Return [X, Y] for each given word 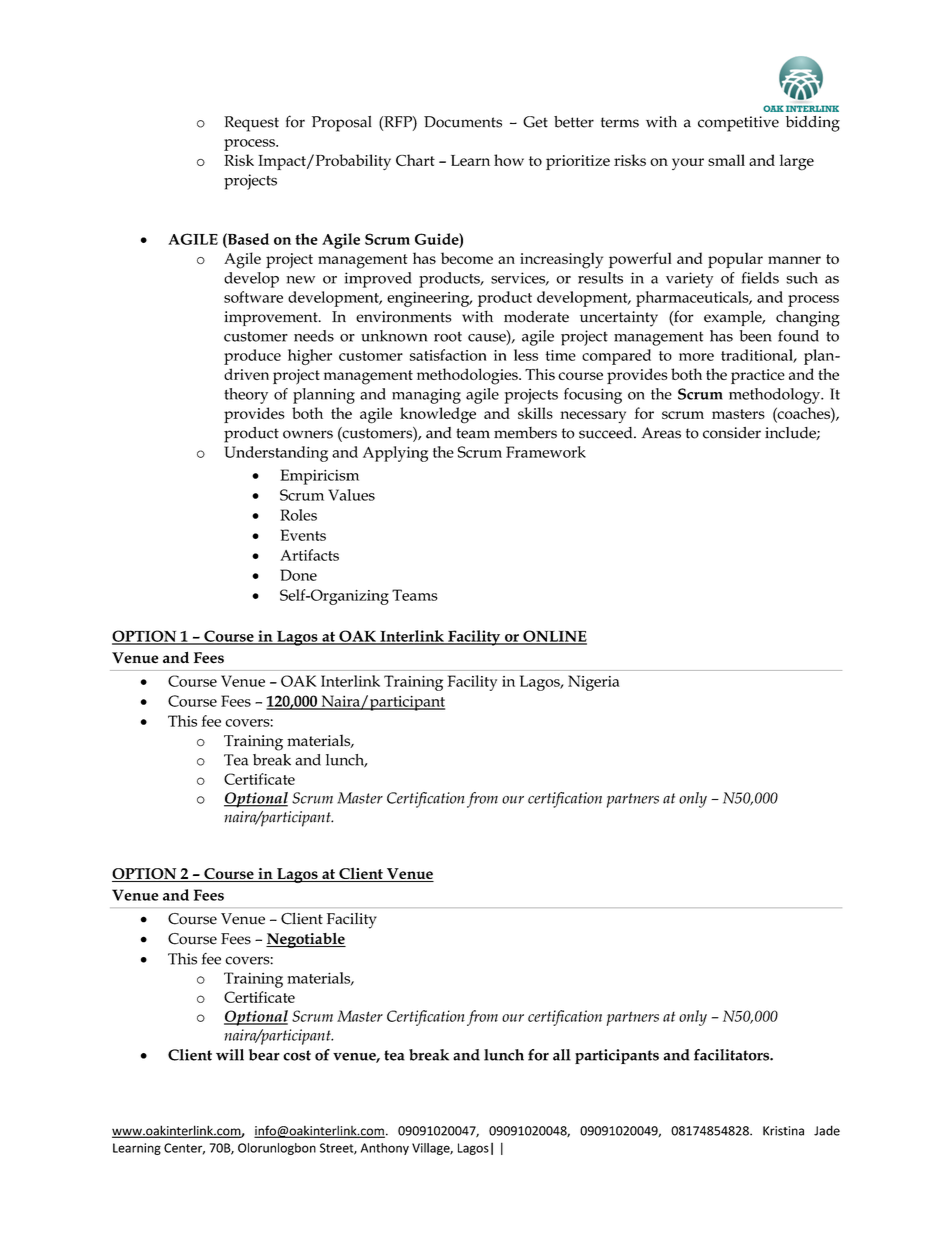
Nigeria [594, 683]
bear [264, 1055]
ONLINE [554, 637]
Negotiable [306, 940]
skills [535, 413]
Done [298, 575]
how [509, 160]
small [726, 160]
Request [251, 124]
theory [246, 396]
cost [297, 1055]
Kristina [783, 1131]
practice [758, 376]
